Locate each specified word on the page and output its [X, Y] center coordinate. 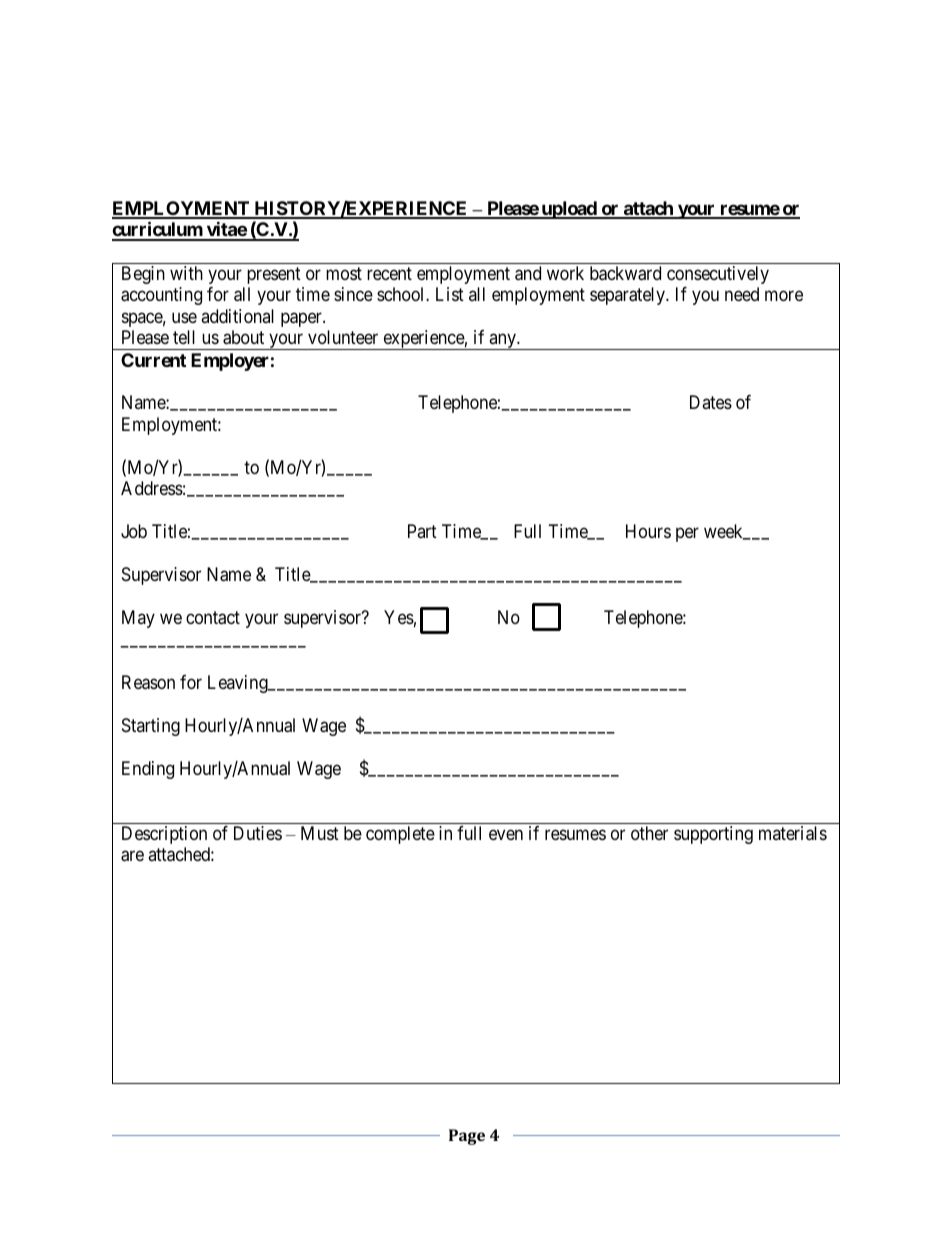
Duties [258, 833]
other [649, 833]
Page [467, 1137]
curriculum [158, 231]
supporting [713, 835]
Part [422, 531]
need [742, 294]
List [450, 294]
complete [400, 835]
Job [134, 531]
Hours [648, 531]
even [506, 834]
